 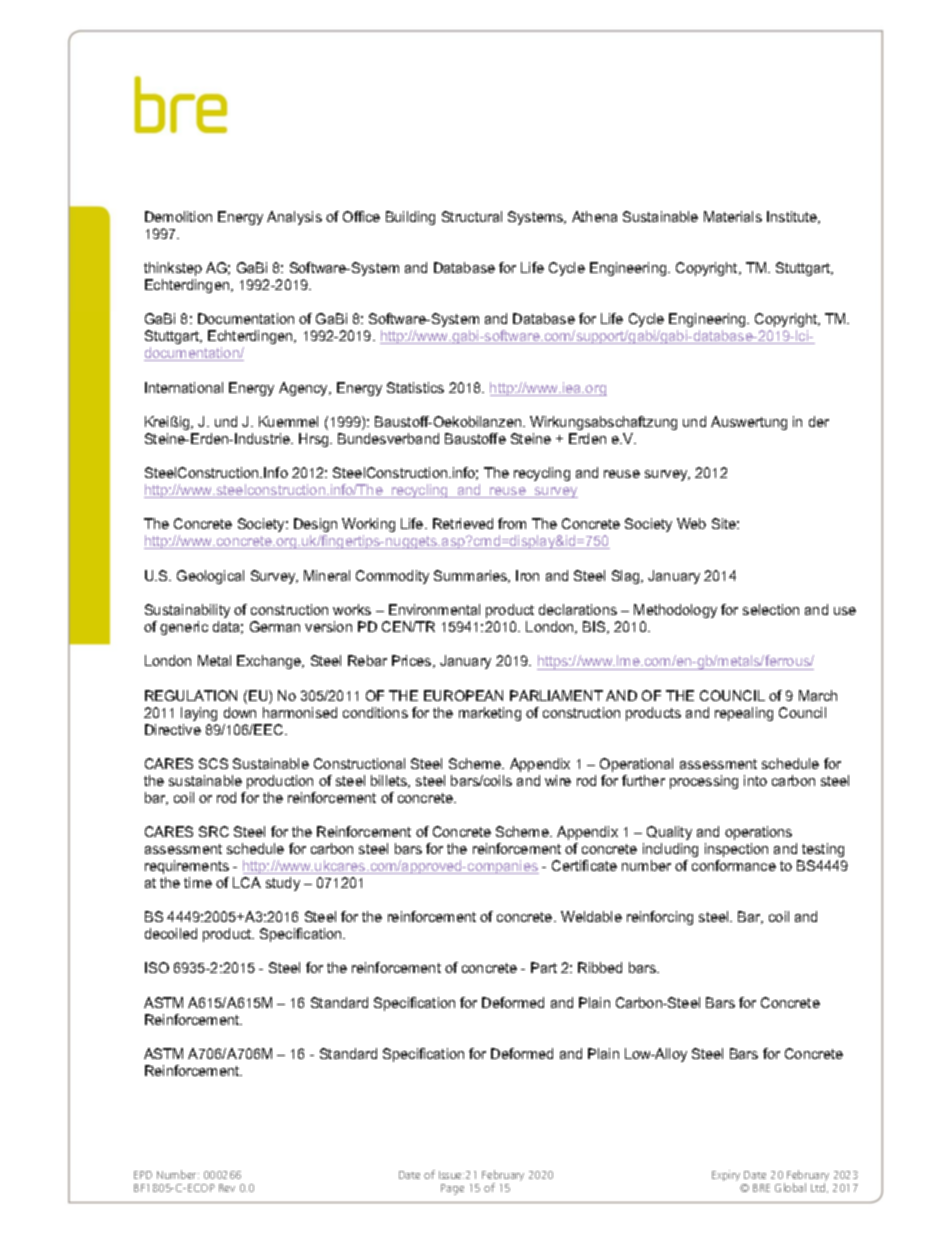 What do you see at coordinates (315, 525) in the screenshot?
I see `Design` at bounding box center [315, 525].
